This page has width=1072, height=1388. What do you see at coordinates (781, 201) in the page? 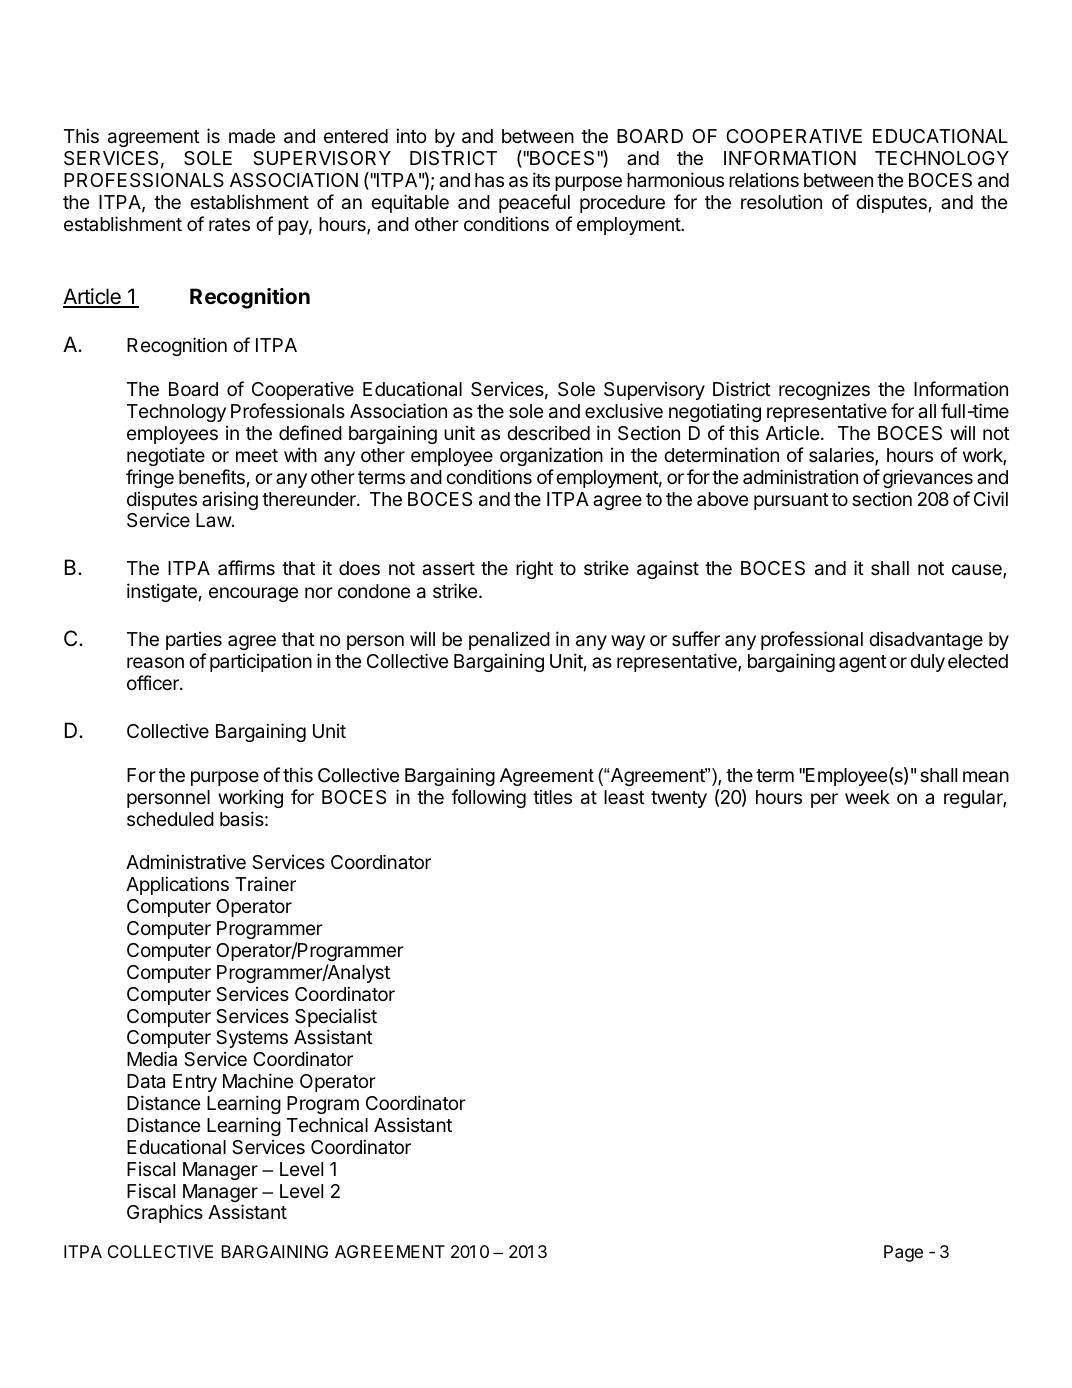
I see `resolution` at bounding box center [781, 201].
